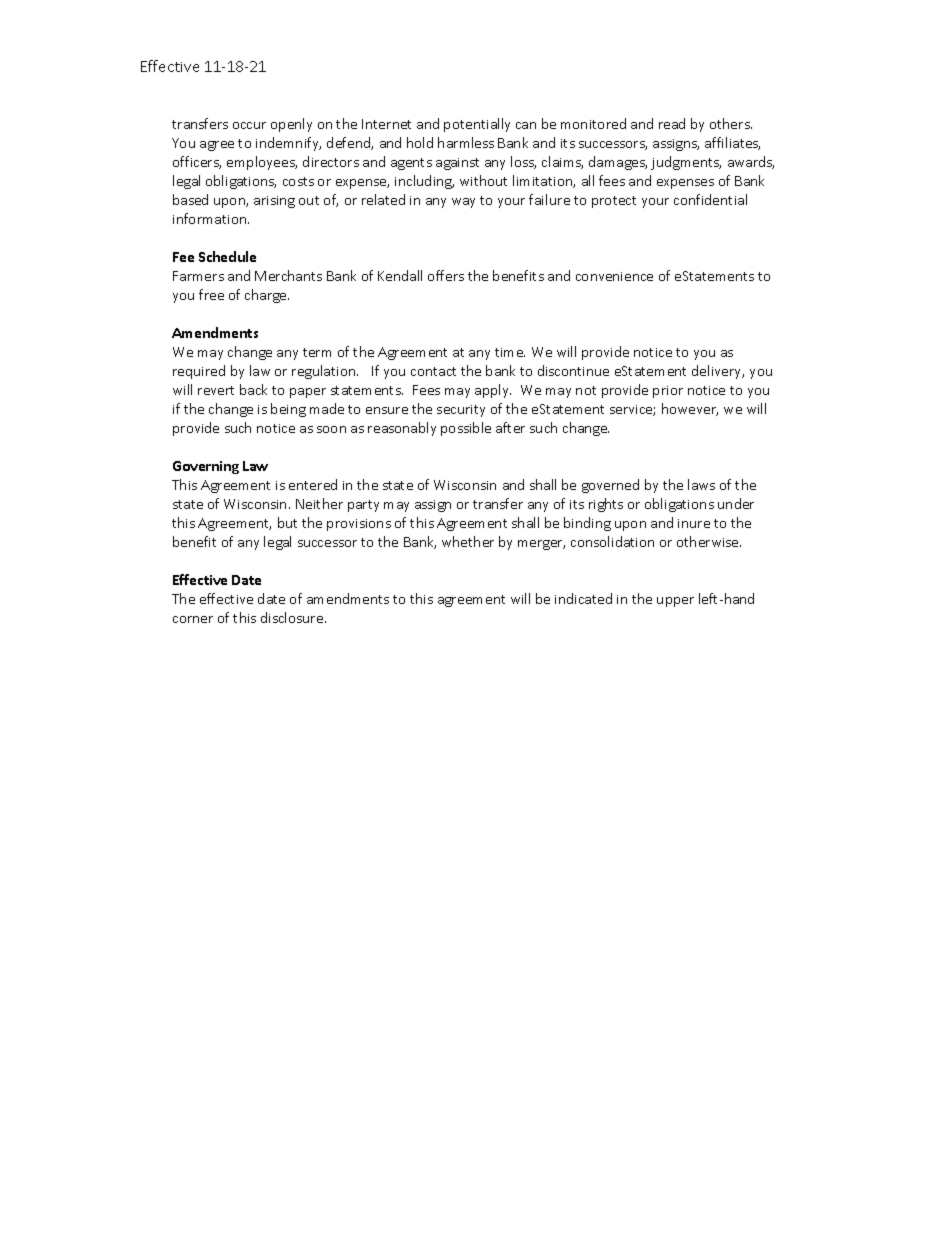  What do you see at coordinates (249, 125) in the screenshot?
I see `occur` at bounding box center [249, 125].
